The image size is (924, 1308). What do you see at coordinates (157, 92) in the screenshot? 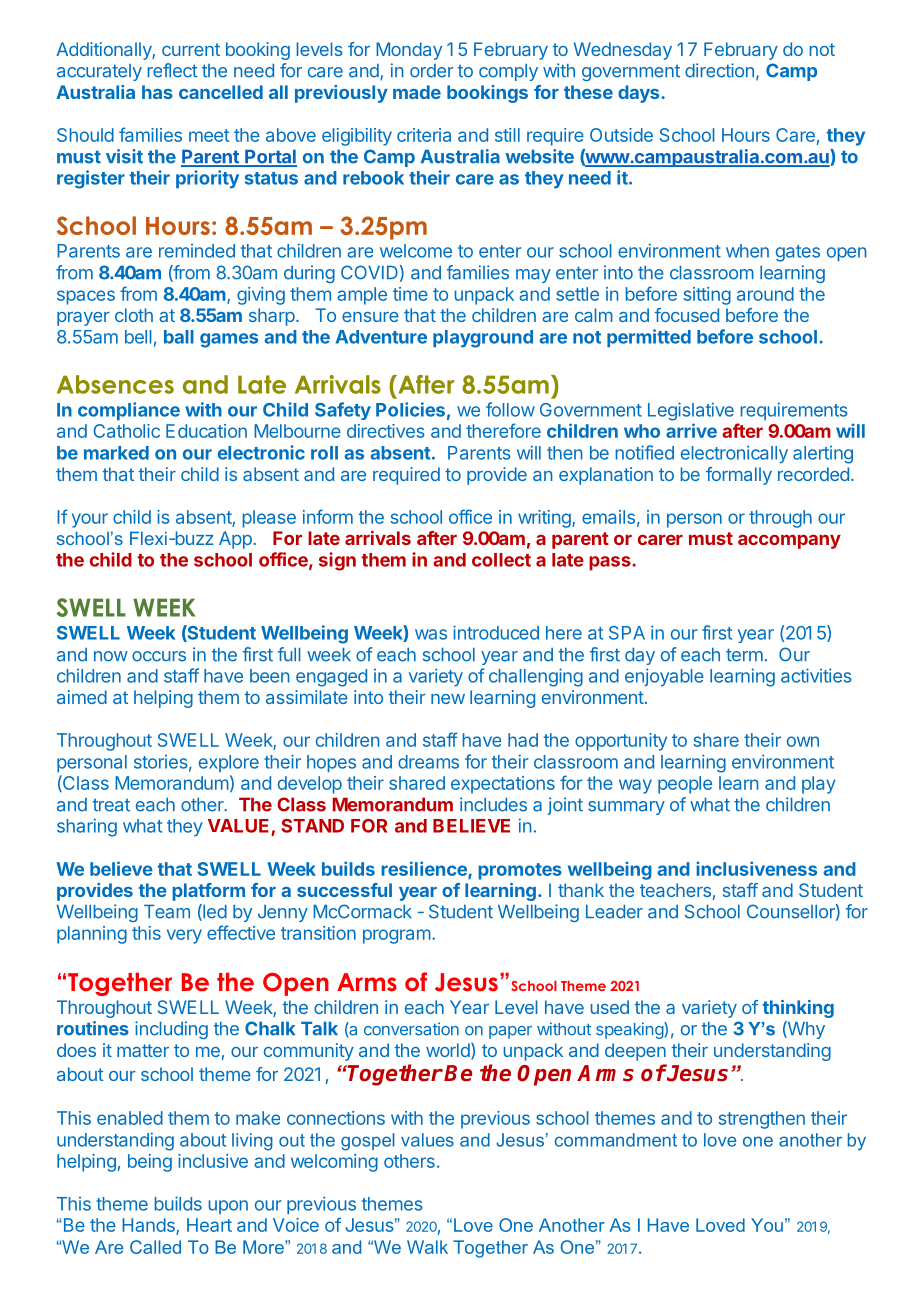
I see `has` at bounding box center [157, 92].
